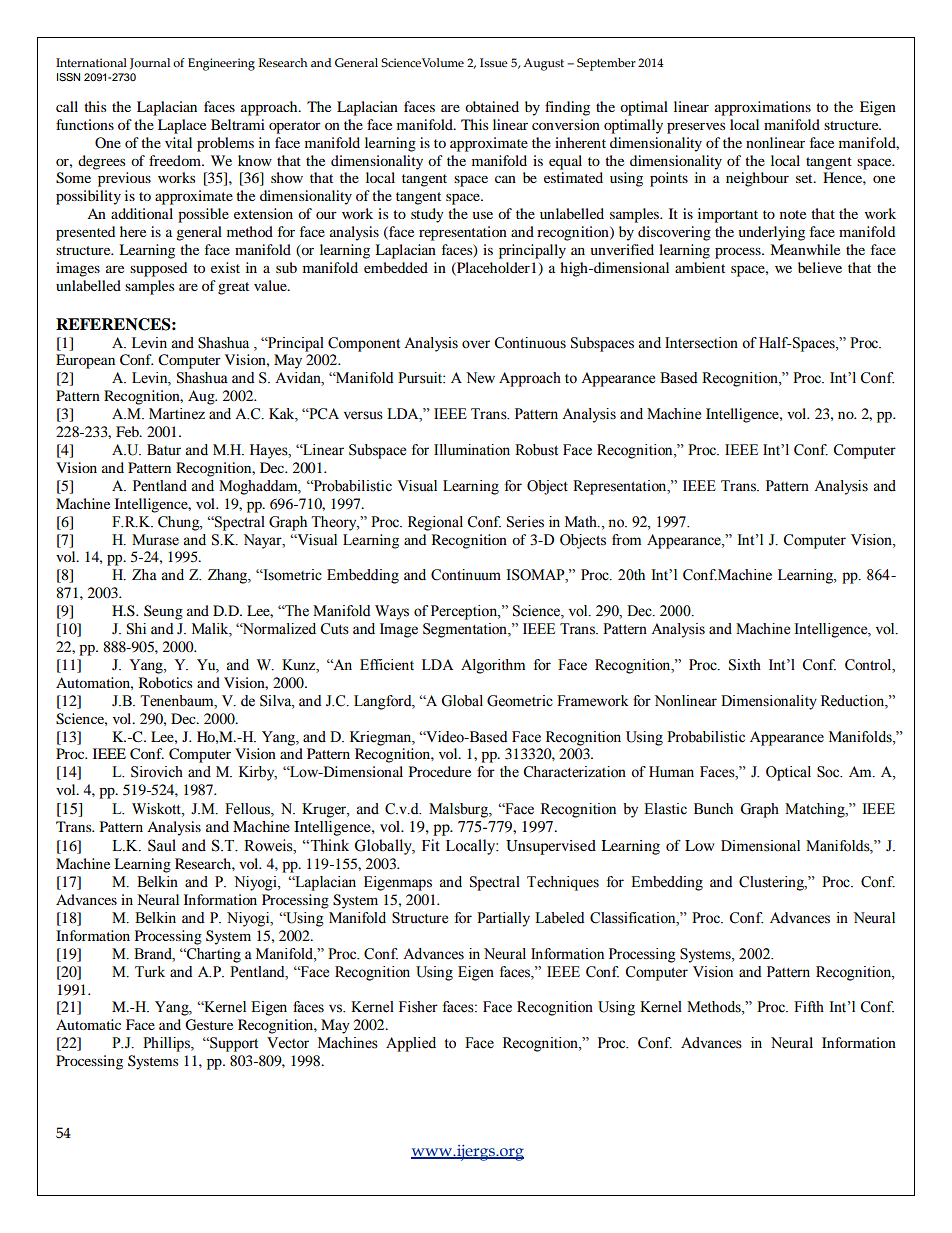 The height and width of the document is (1233, 952). What do you see at coordinates (167, 1044) in the document?
I see `Phillips` at bounding box center [167, 1044].
